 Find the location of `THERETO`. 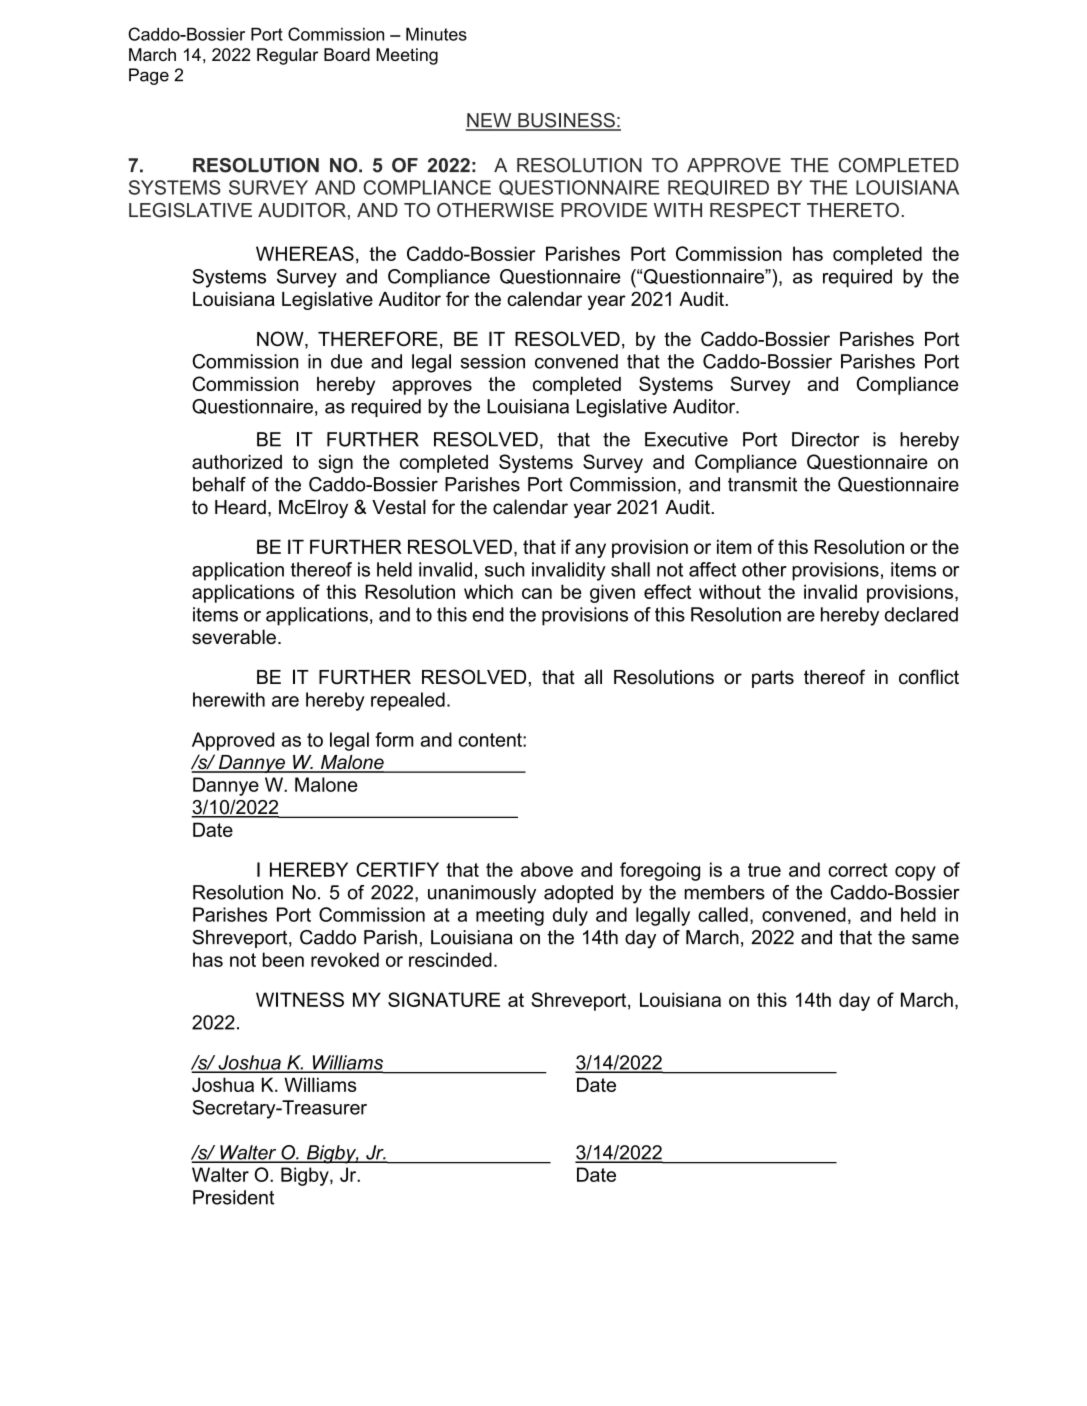

THERETO is located at coordinates (853, 210).
